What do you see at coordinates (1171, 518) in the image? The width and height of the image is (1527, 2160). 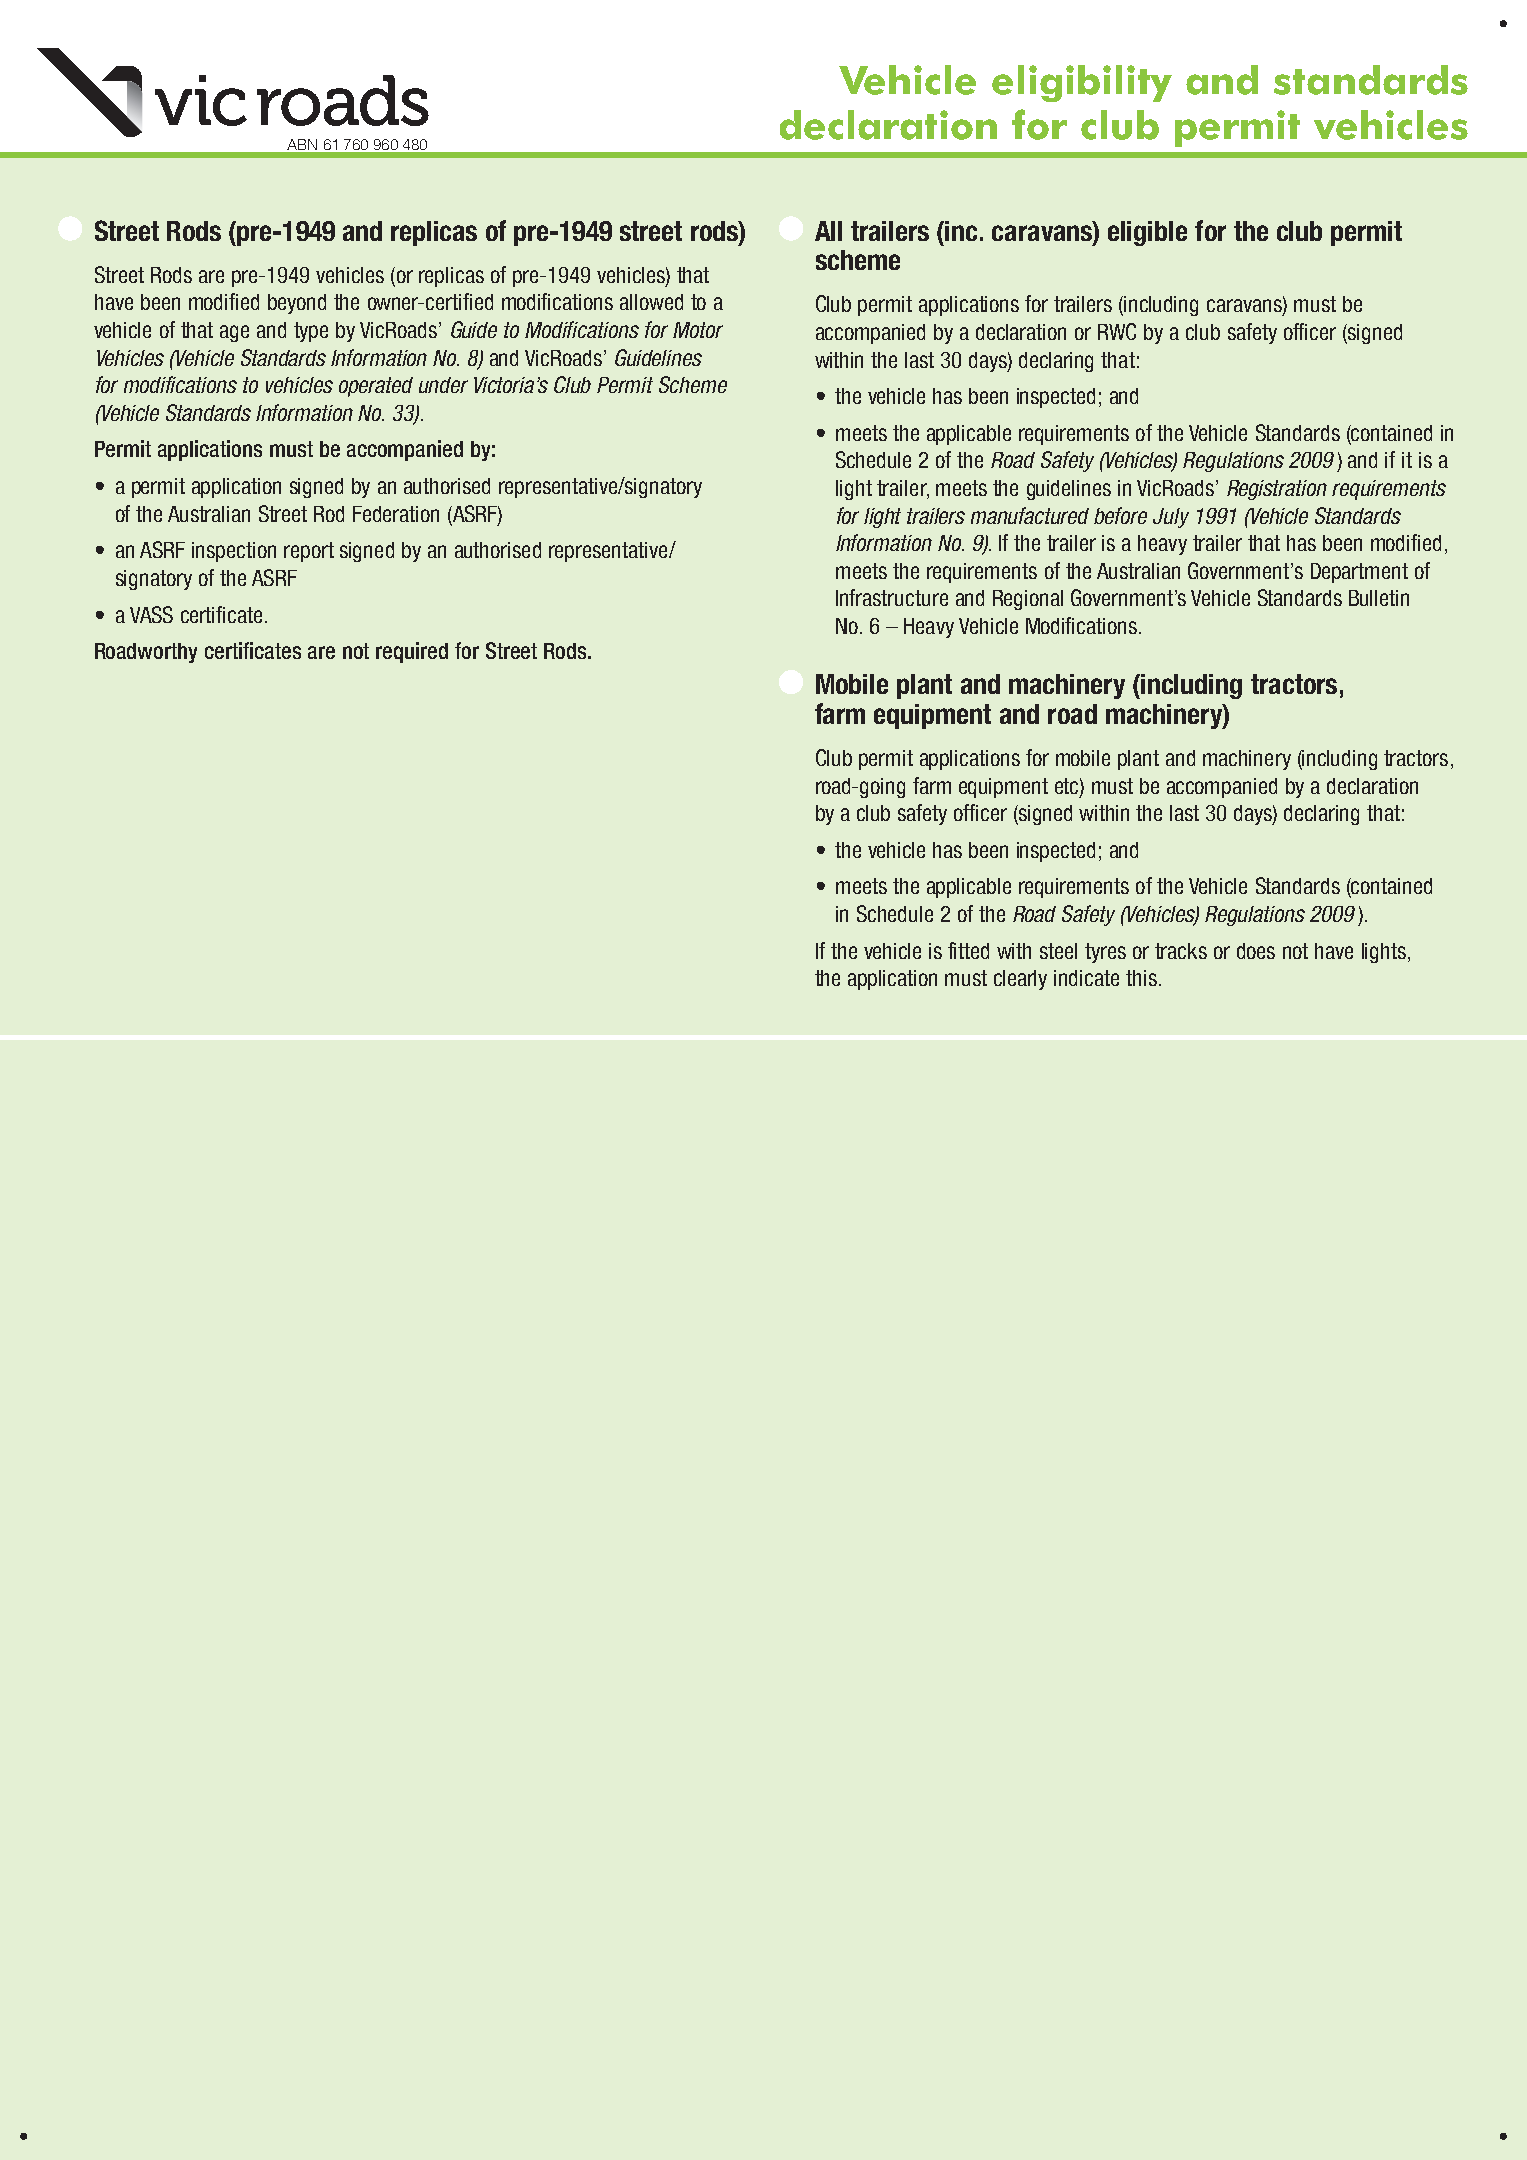 I see `July` at bounding box center [1171, 518].
